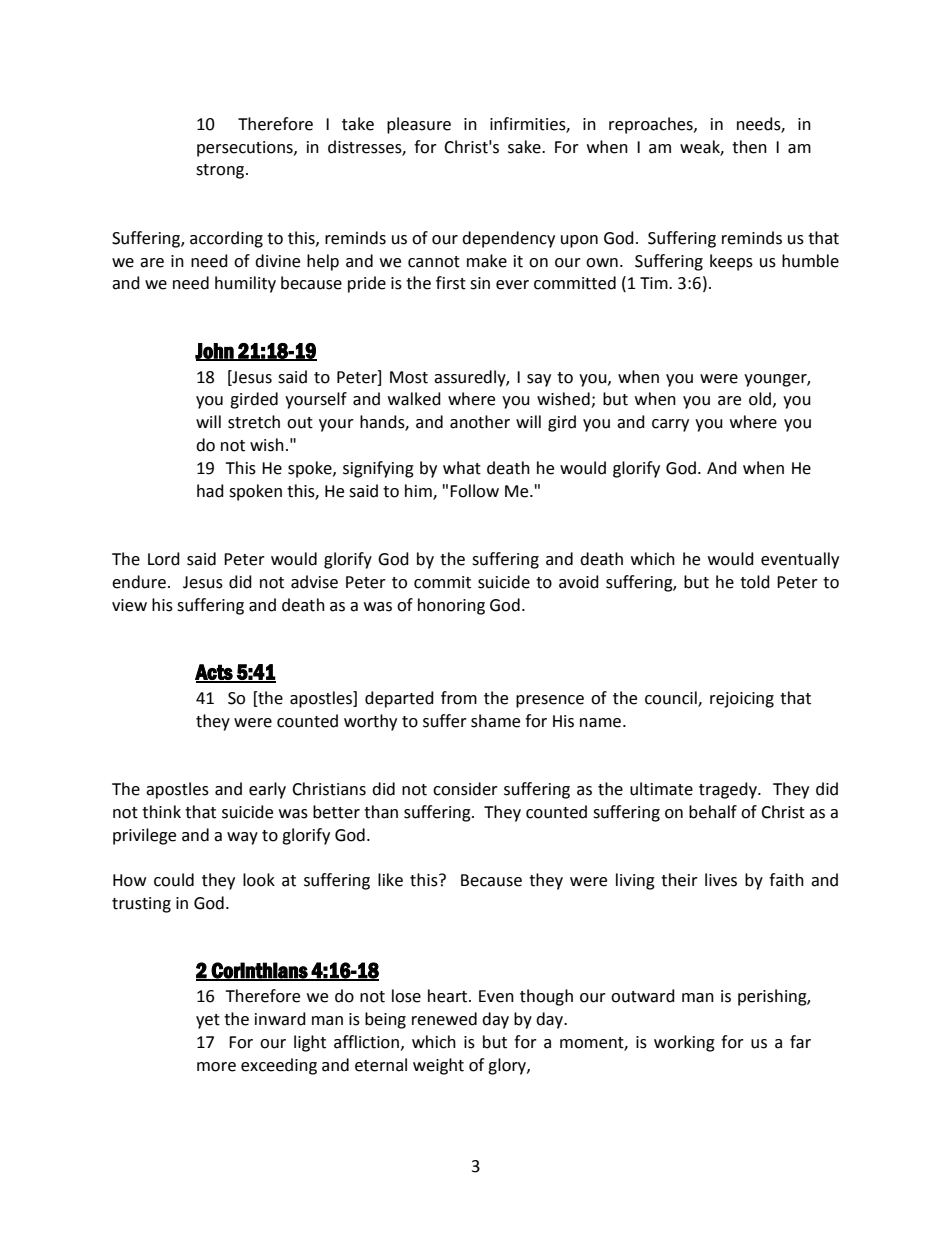 The image size is (952, 1233). What do you see at coordinates (451, 606) in the page?
I see `honoring` at bounding box center [451, 606].
